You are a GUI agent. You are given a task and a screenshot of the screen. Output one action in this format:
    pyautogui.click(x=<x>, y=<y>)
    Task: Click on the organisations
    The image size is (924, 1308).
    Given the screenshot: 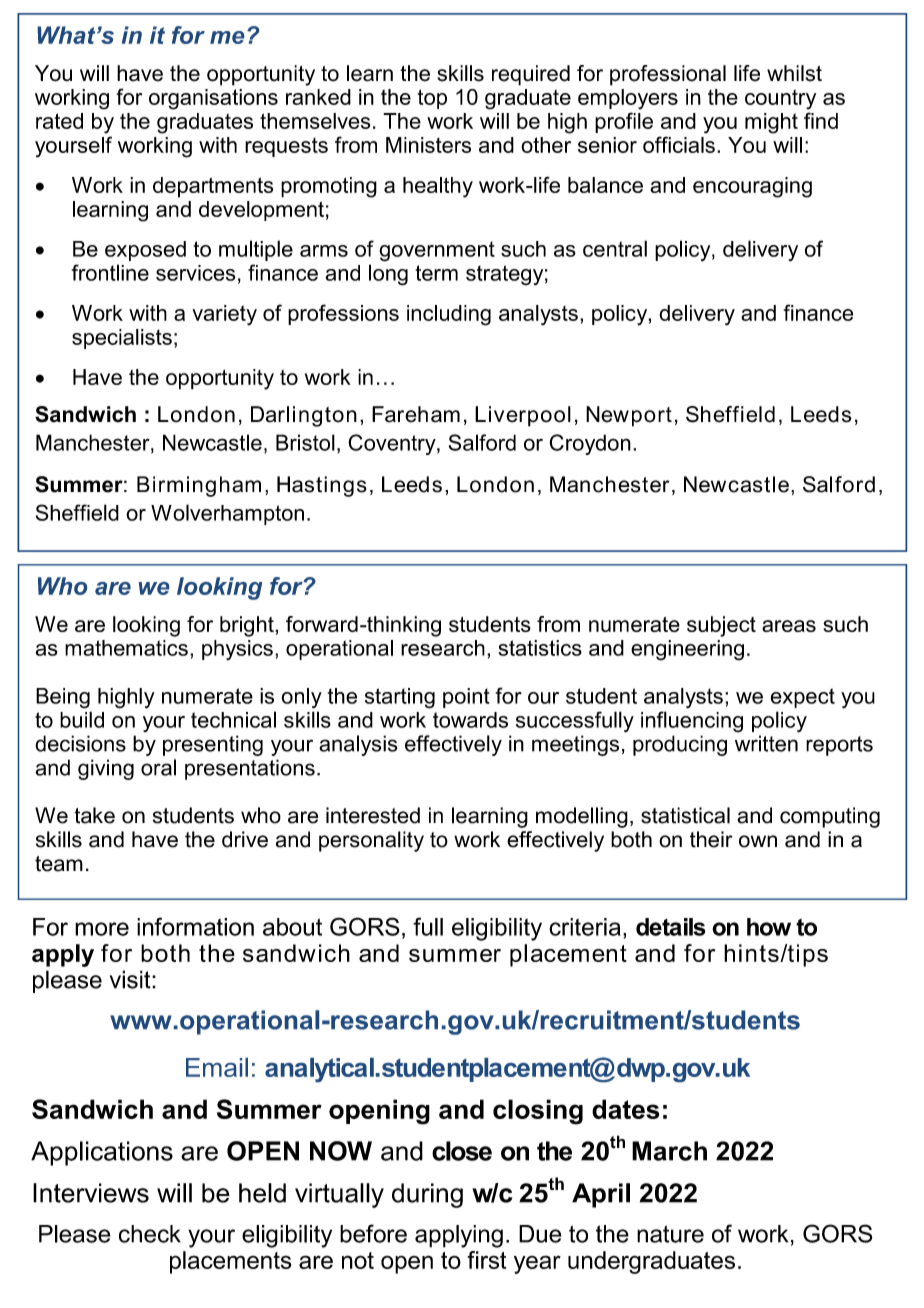 What is the action you would take?
    pyautogui.click(x=213, y=99)
